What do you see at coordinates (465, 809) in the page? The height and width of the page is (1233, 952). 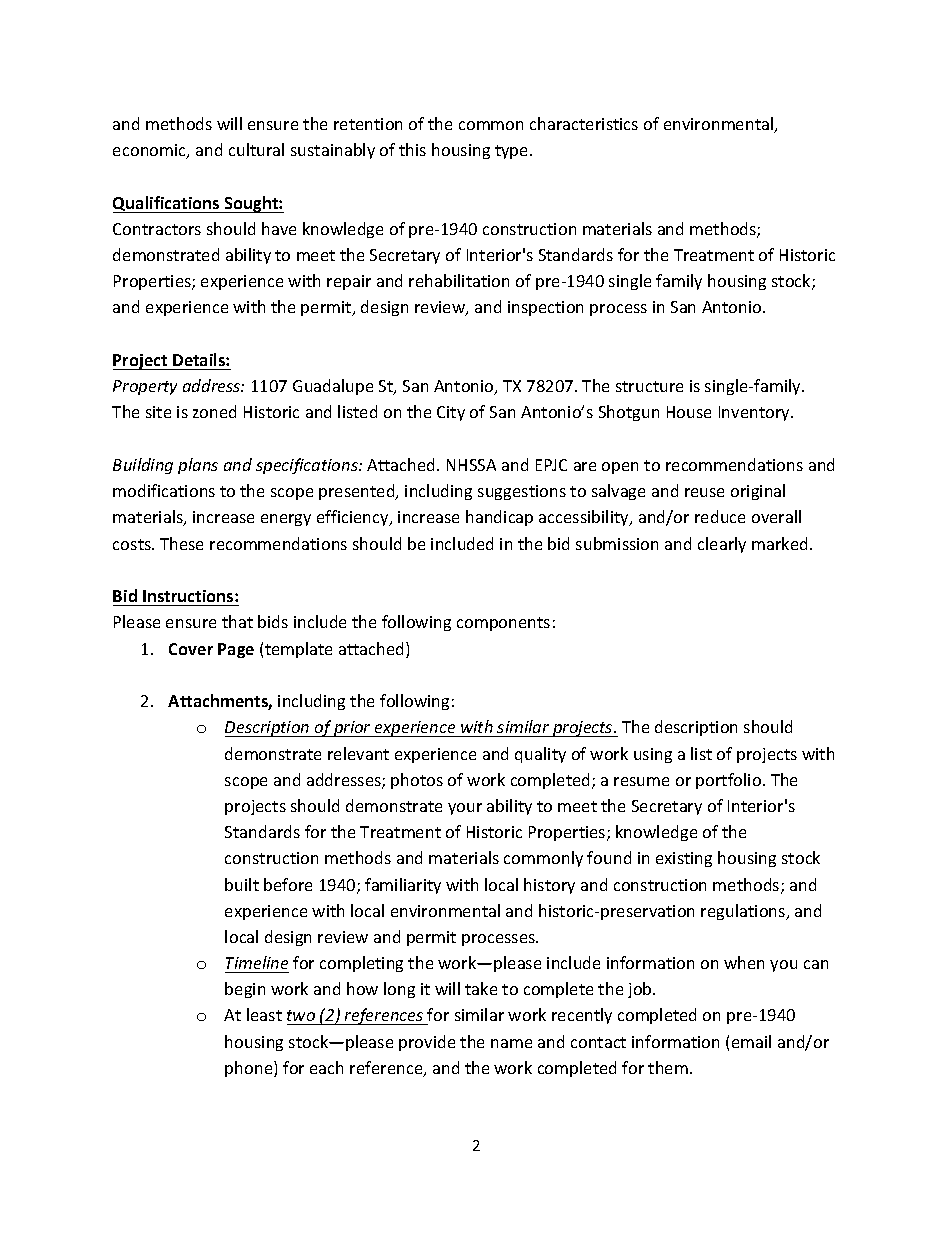 I see `your` at bounding box center [465, 809].
